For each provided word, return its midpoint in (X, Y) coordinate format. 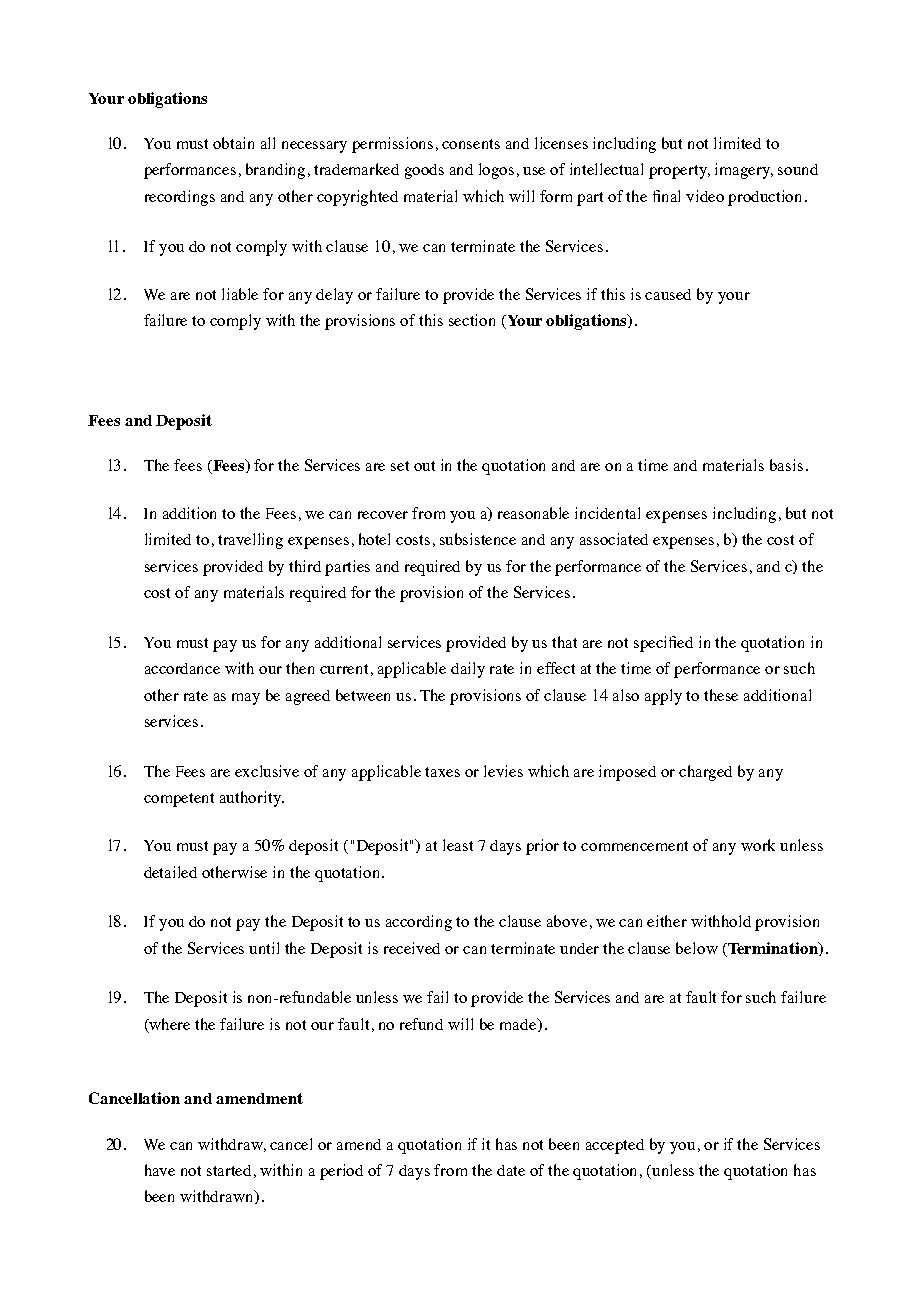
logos (496, 171)
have (160, 1170)
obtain (233, 143)
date (511, 1170)
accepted (615, 1146)
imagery (744, 171)
